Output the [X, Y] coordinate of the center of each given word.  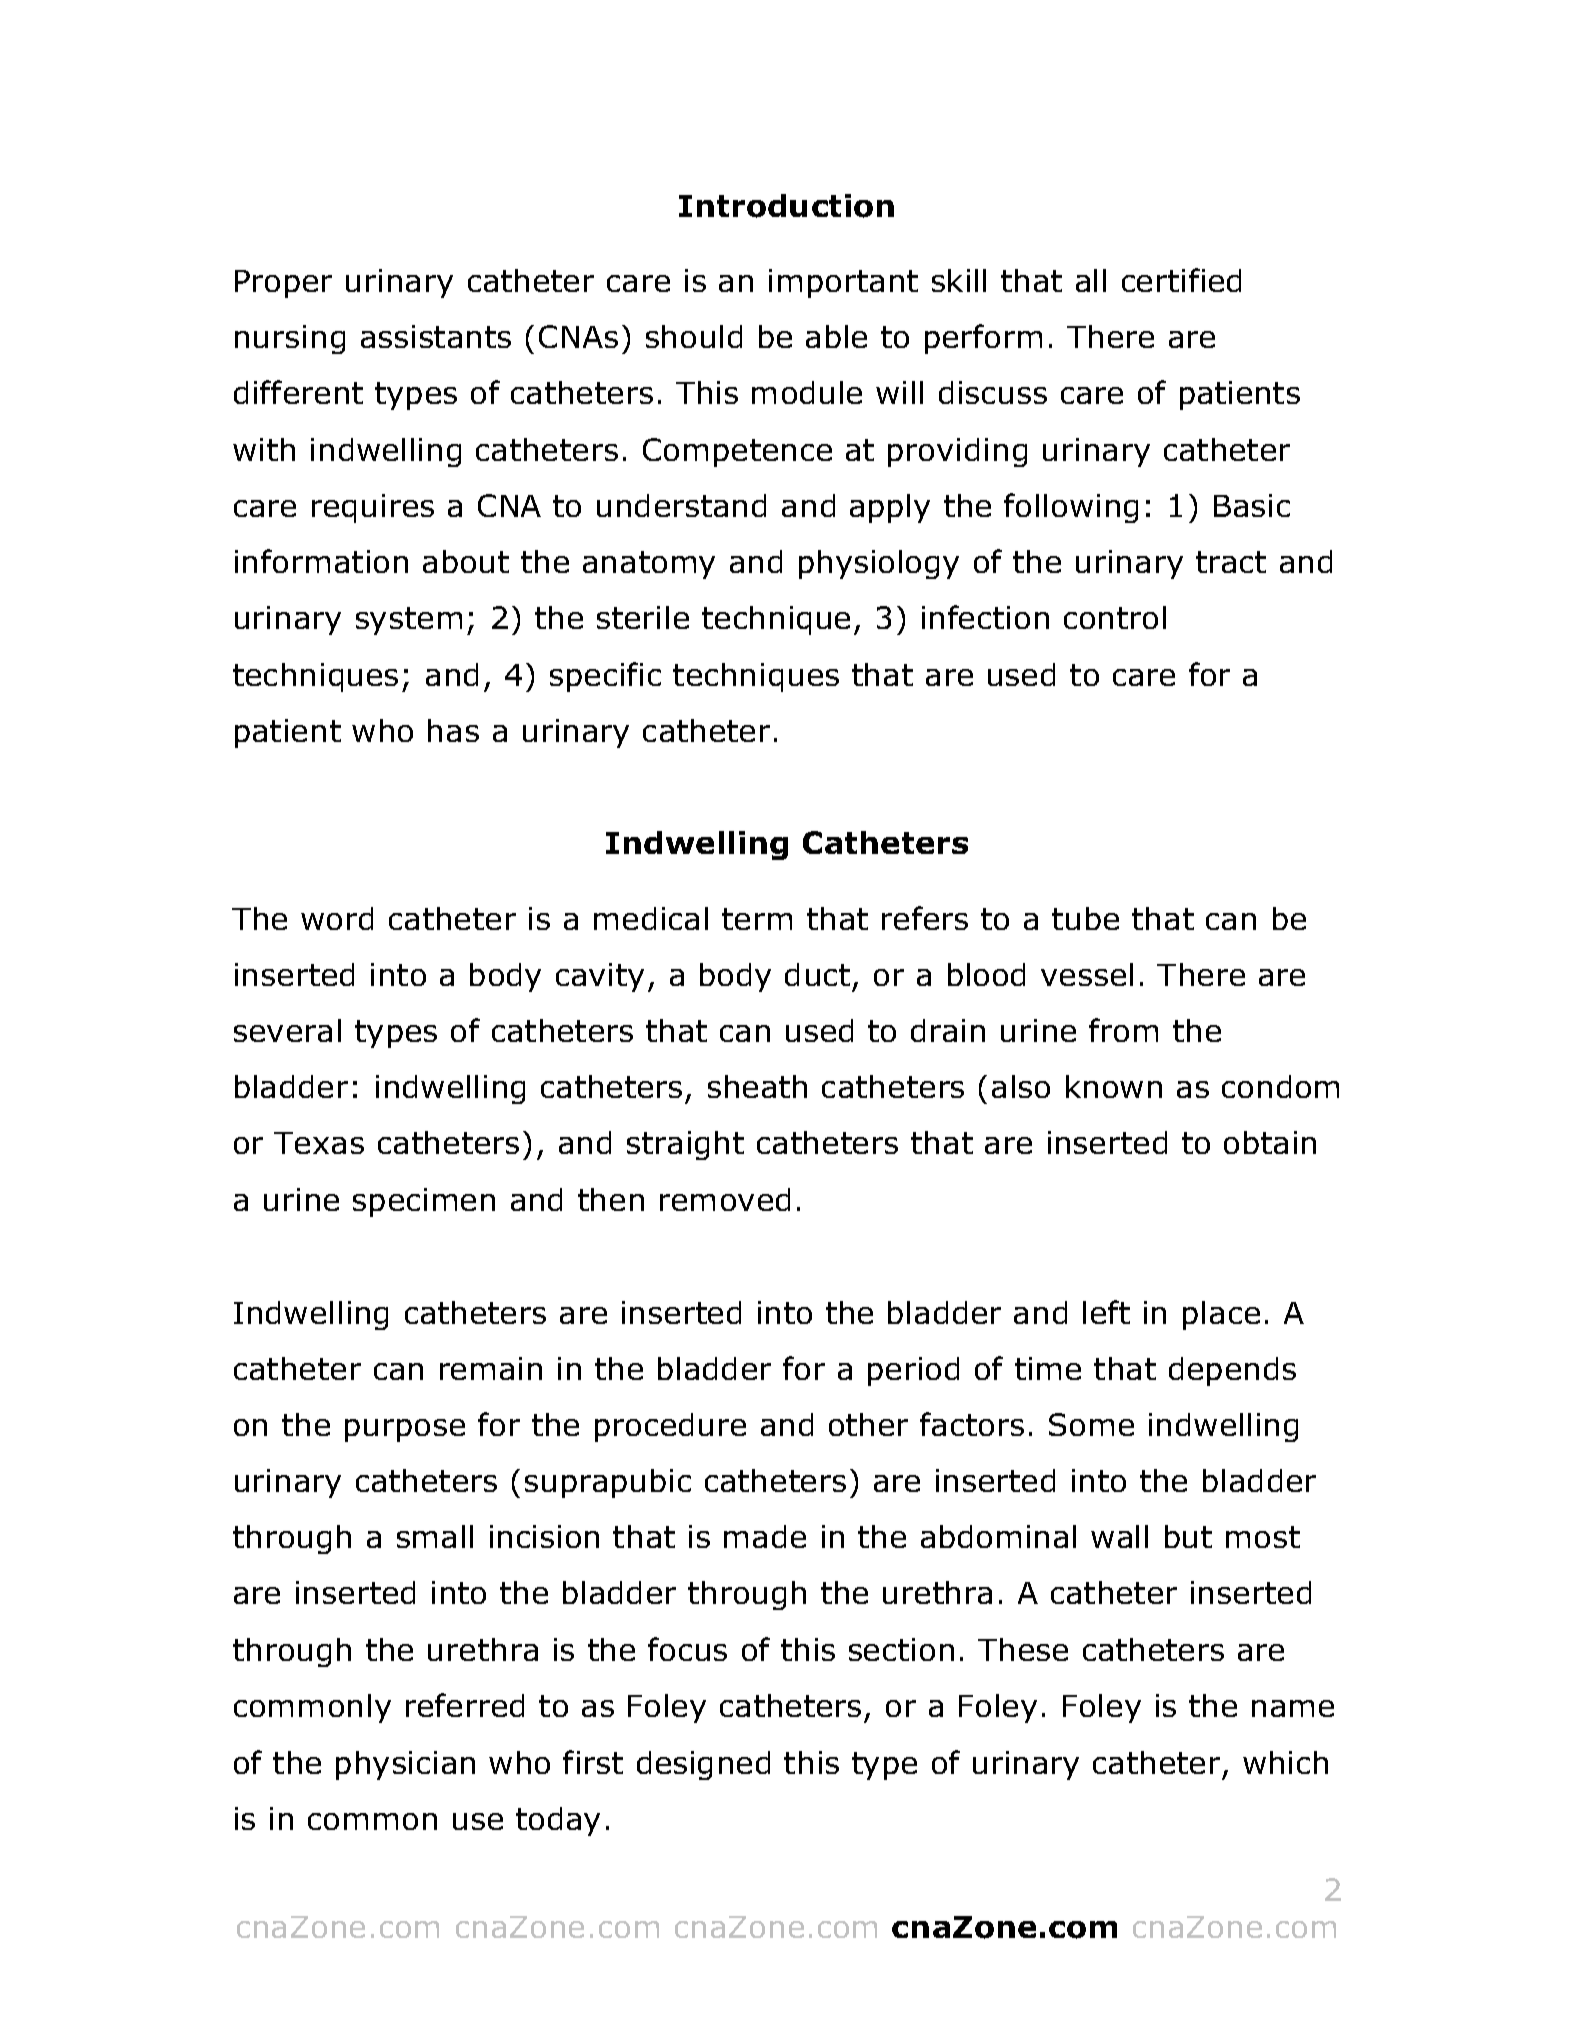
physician [405, 1765]
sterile [643, 617]
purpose [405, 1430]
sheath [757, 1086]
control [1115, 617]
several [287, 1030]
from [1123, 1030]
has [453, 730]
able [836, 336]
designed [703, 1765]
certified [1181, 280]
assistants [436, 336]
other [868, 1424]
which [1285, 1762]
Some [1091, 1424]
